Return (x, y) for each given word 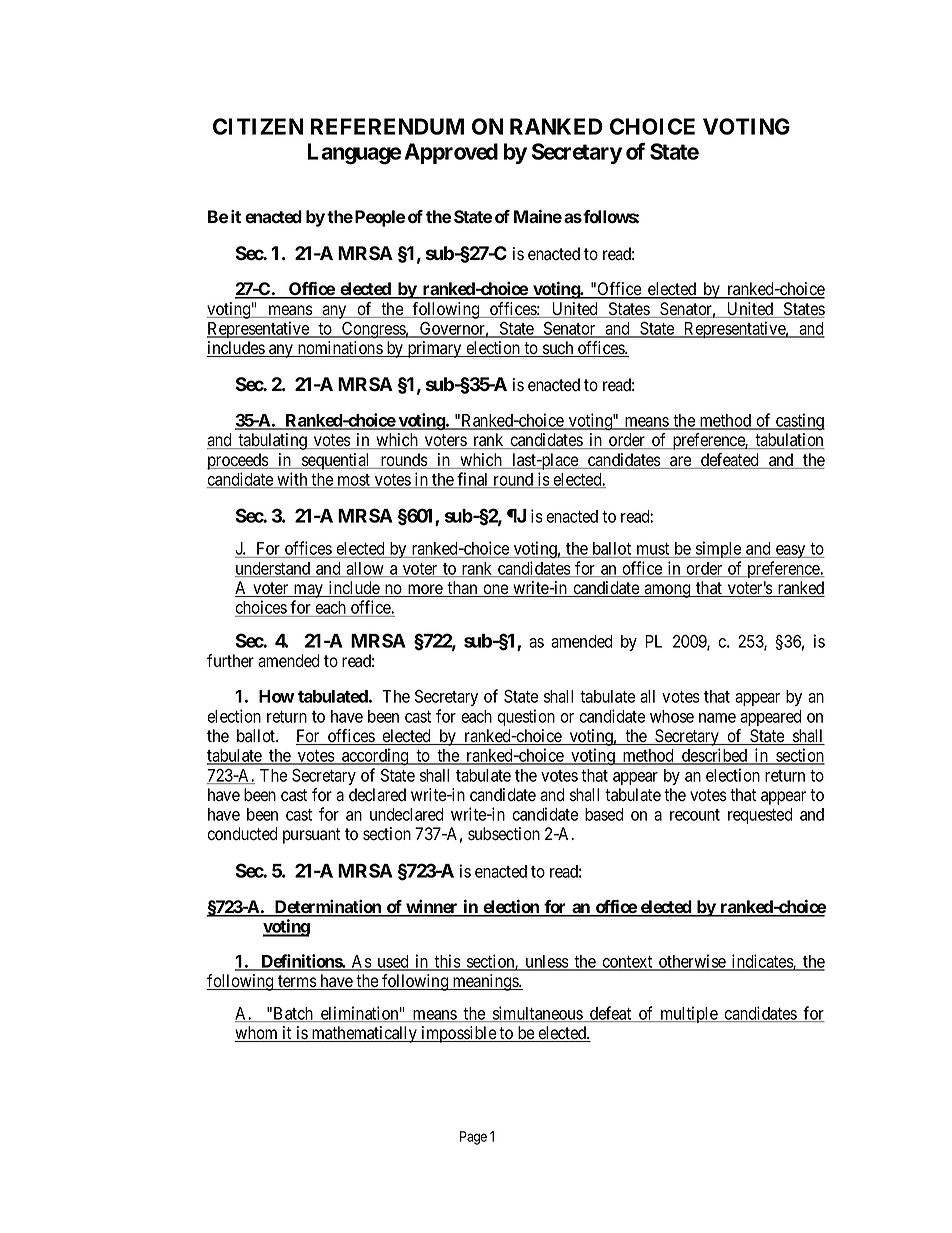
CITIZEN (258, 126)
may (308, 592)
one (495, 590)
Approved (451, 153)
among (667, 591)
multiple (688, 1014)
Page (473, 1138)
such (558, 349)
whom (257, 1034)
